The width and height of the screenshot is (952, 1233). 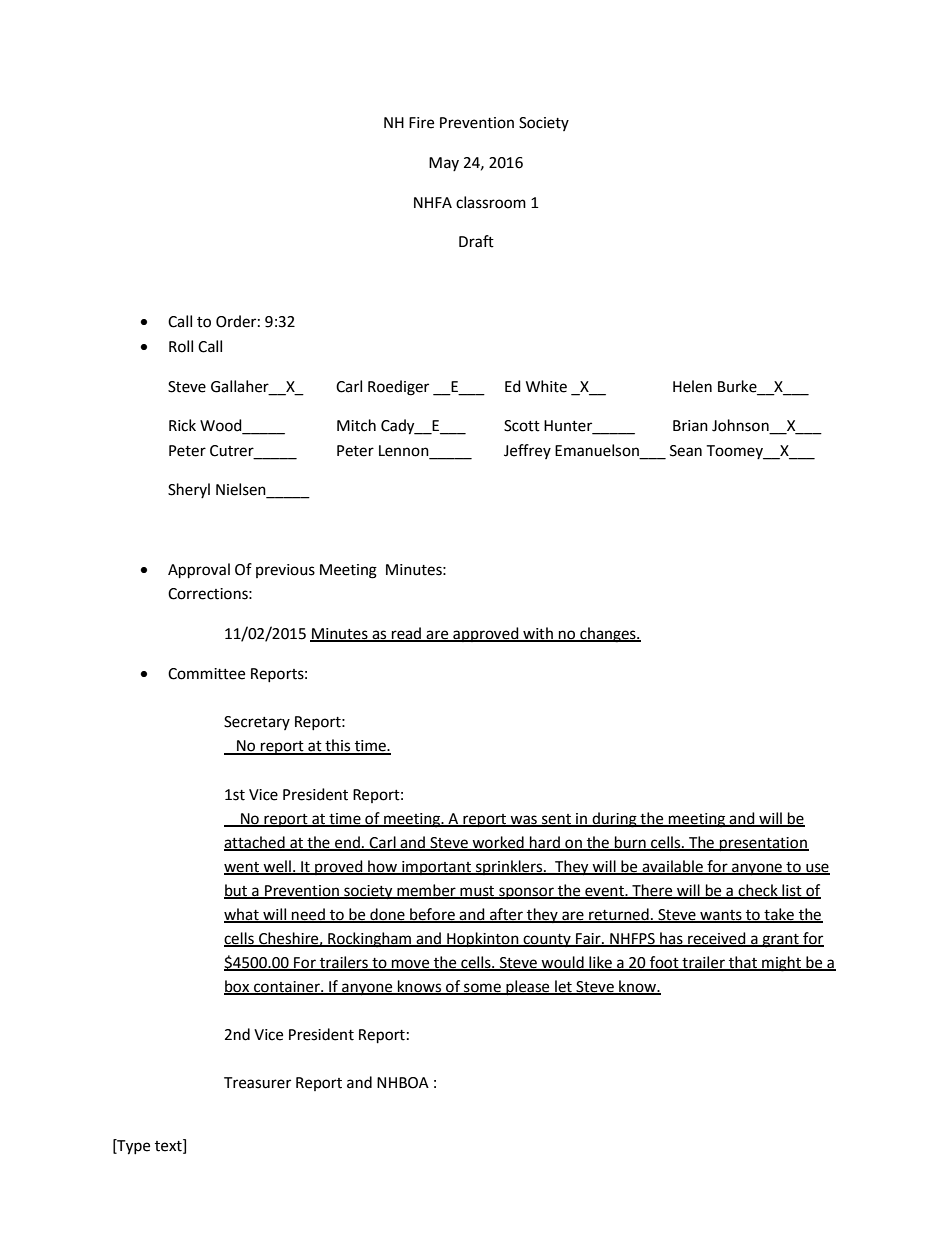 I want to click on previous, so click(x=285, y=571).
